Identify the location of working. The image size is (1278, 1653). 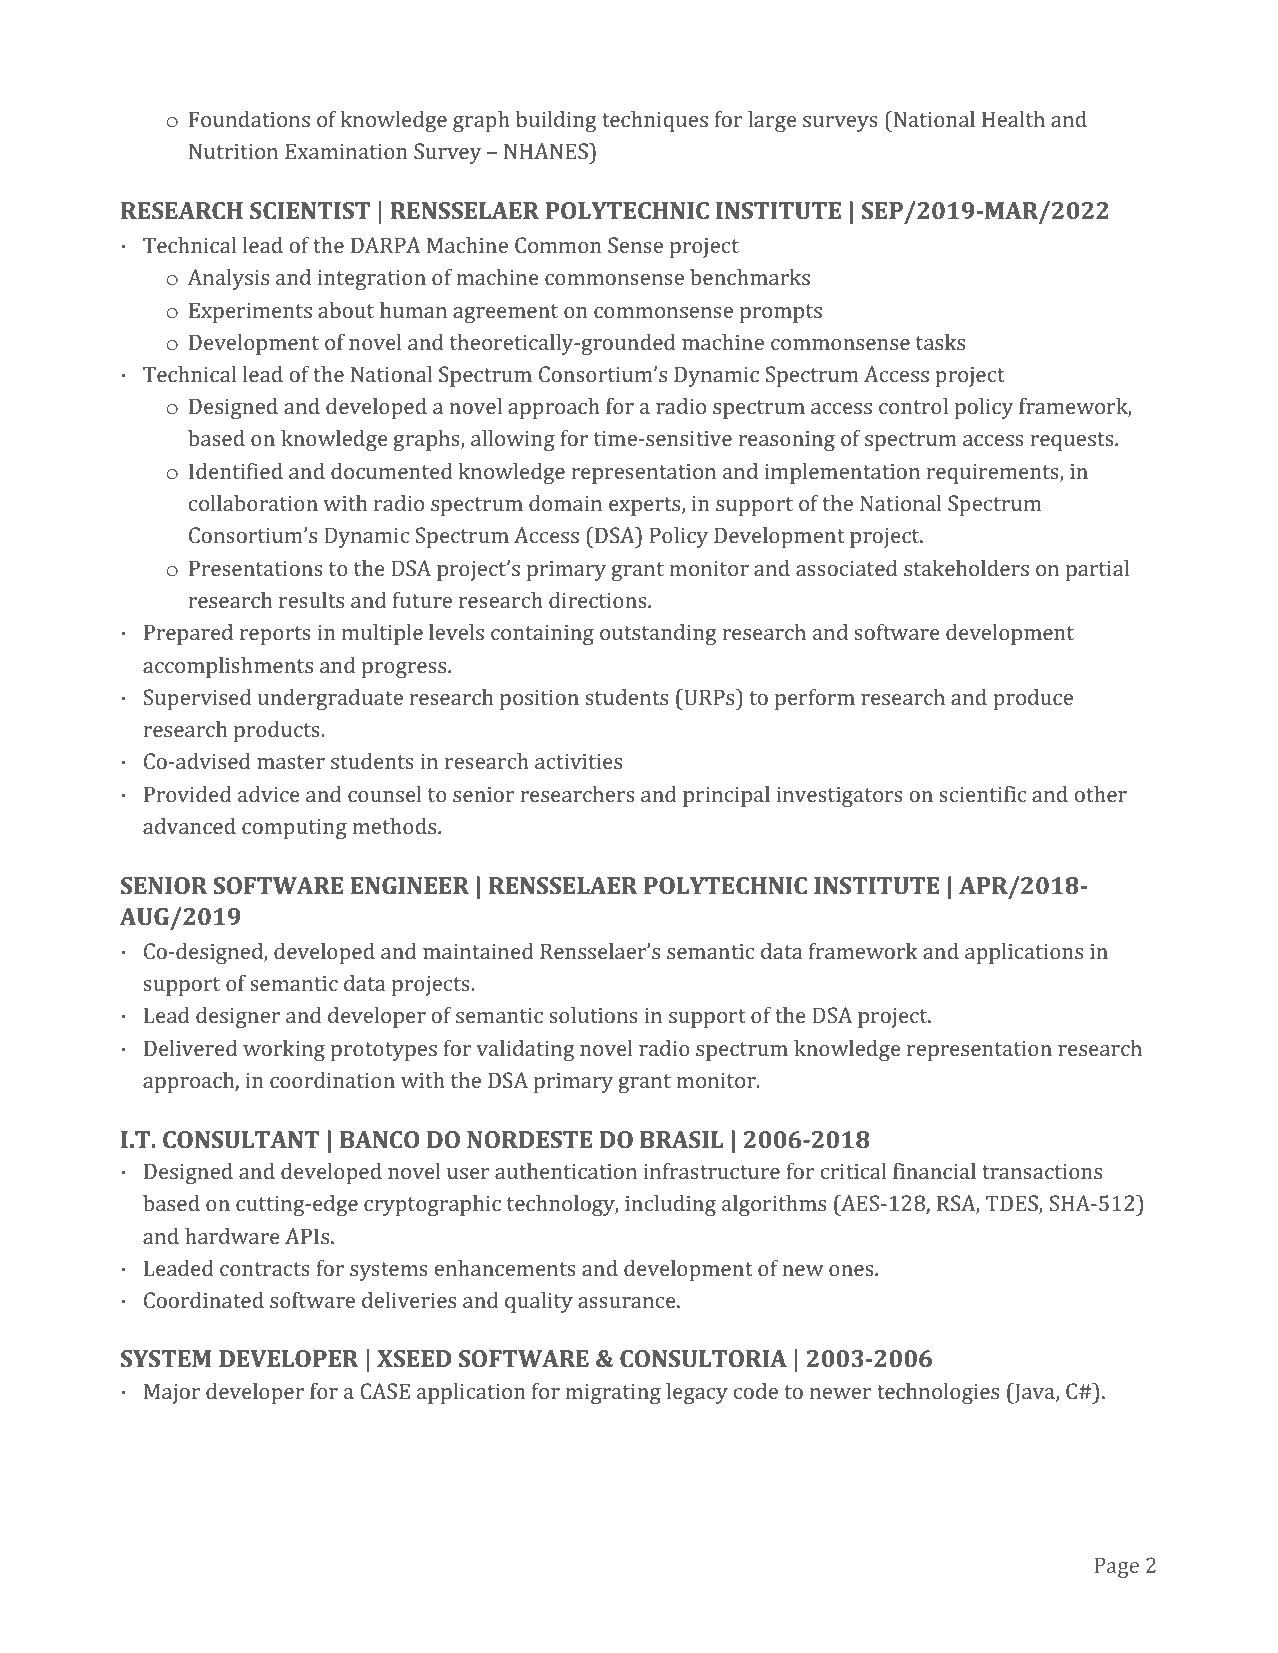
(284, 1050).
